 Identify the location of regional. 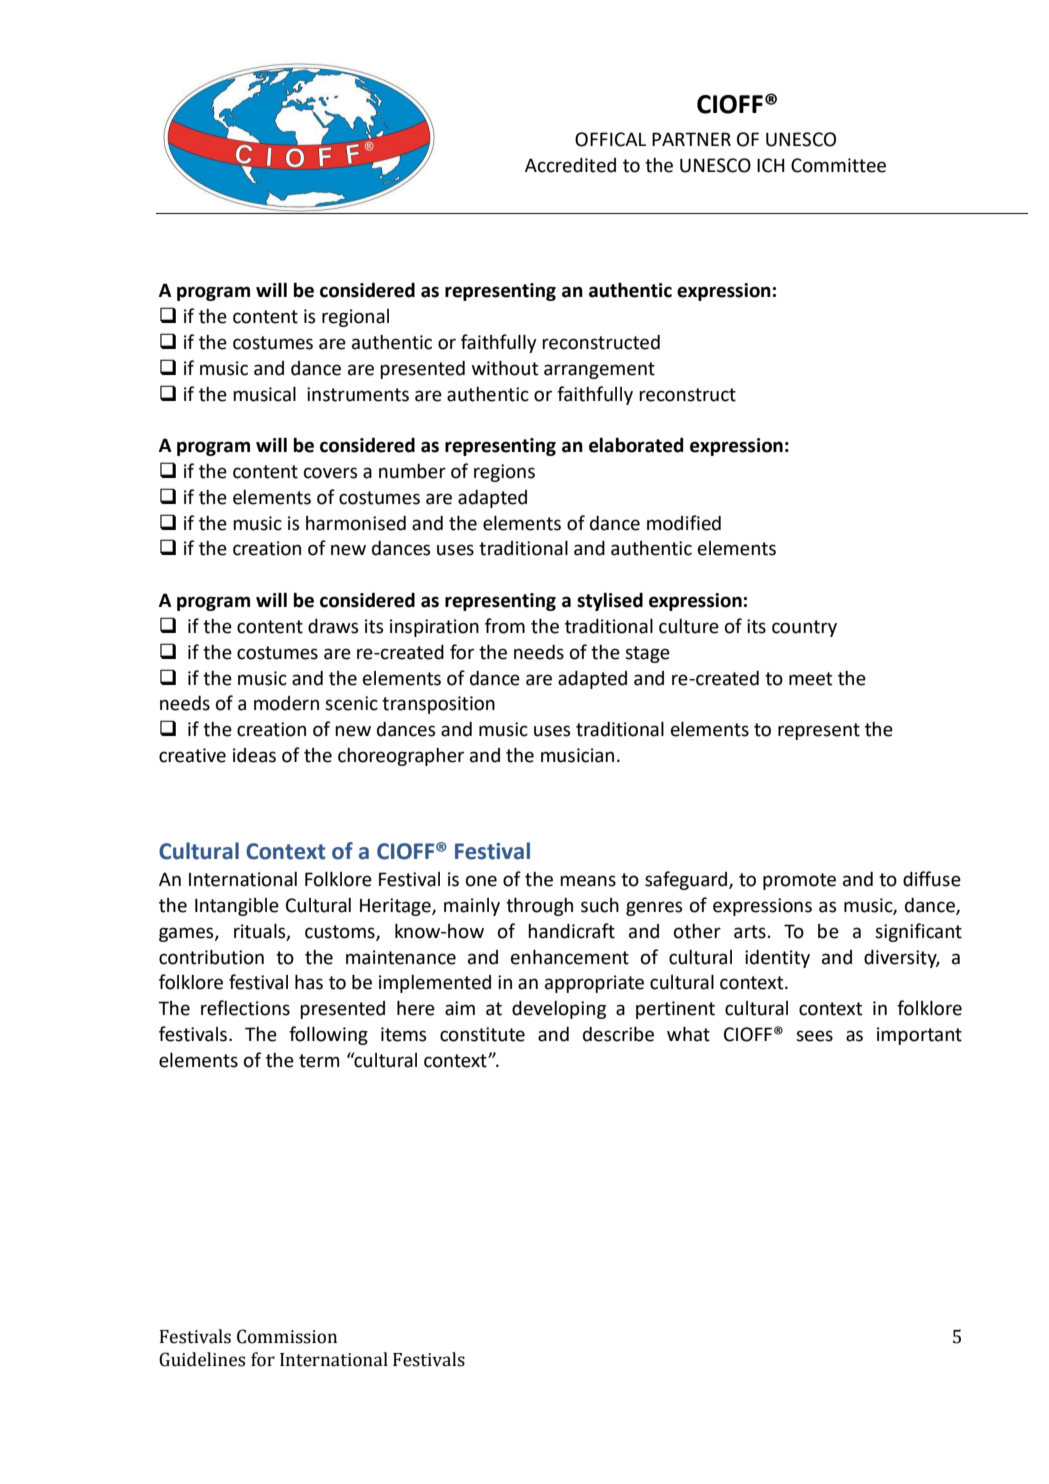
(355, 318).
